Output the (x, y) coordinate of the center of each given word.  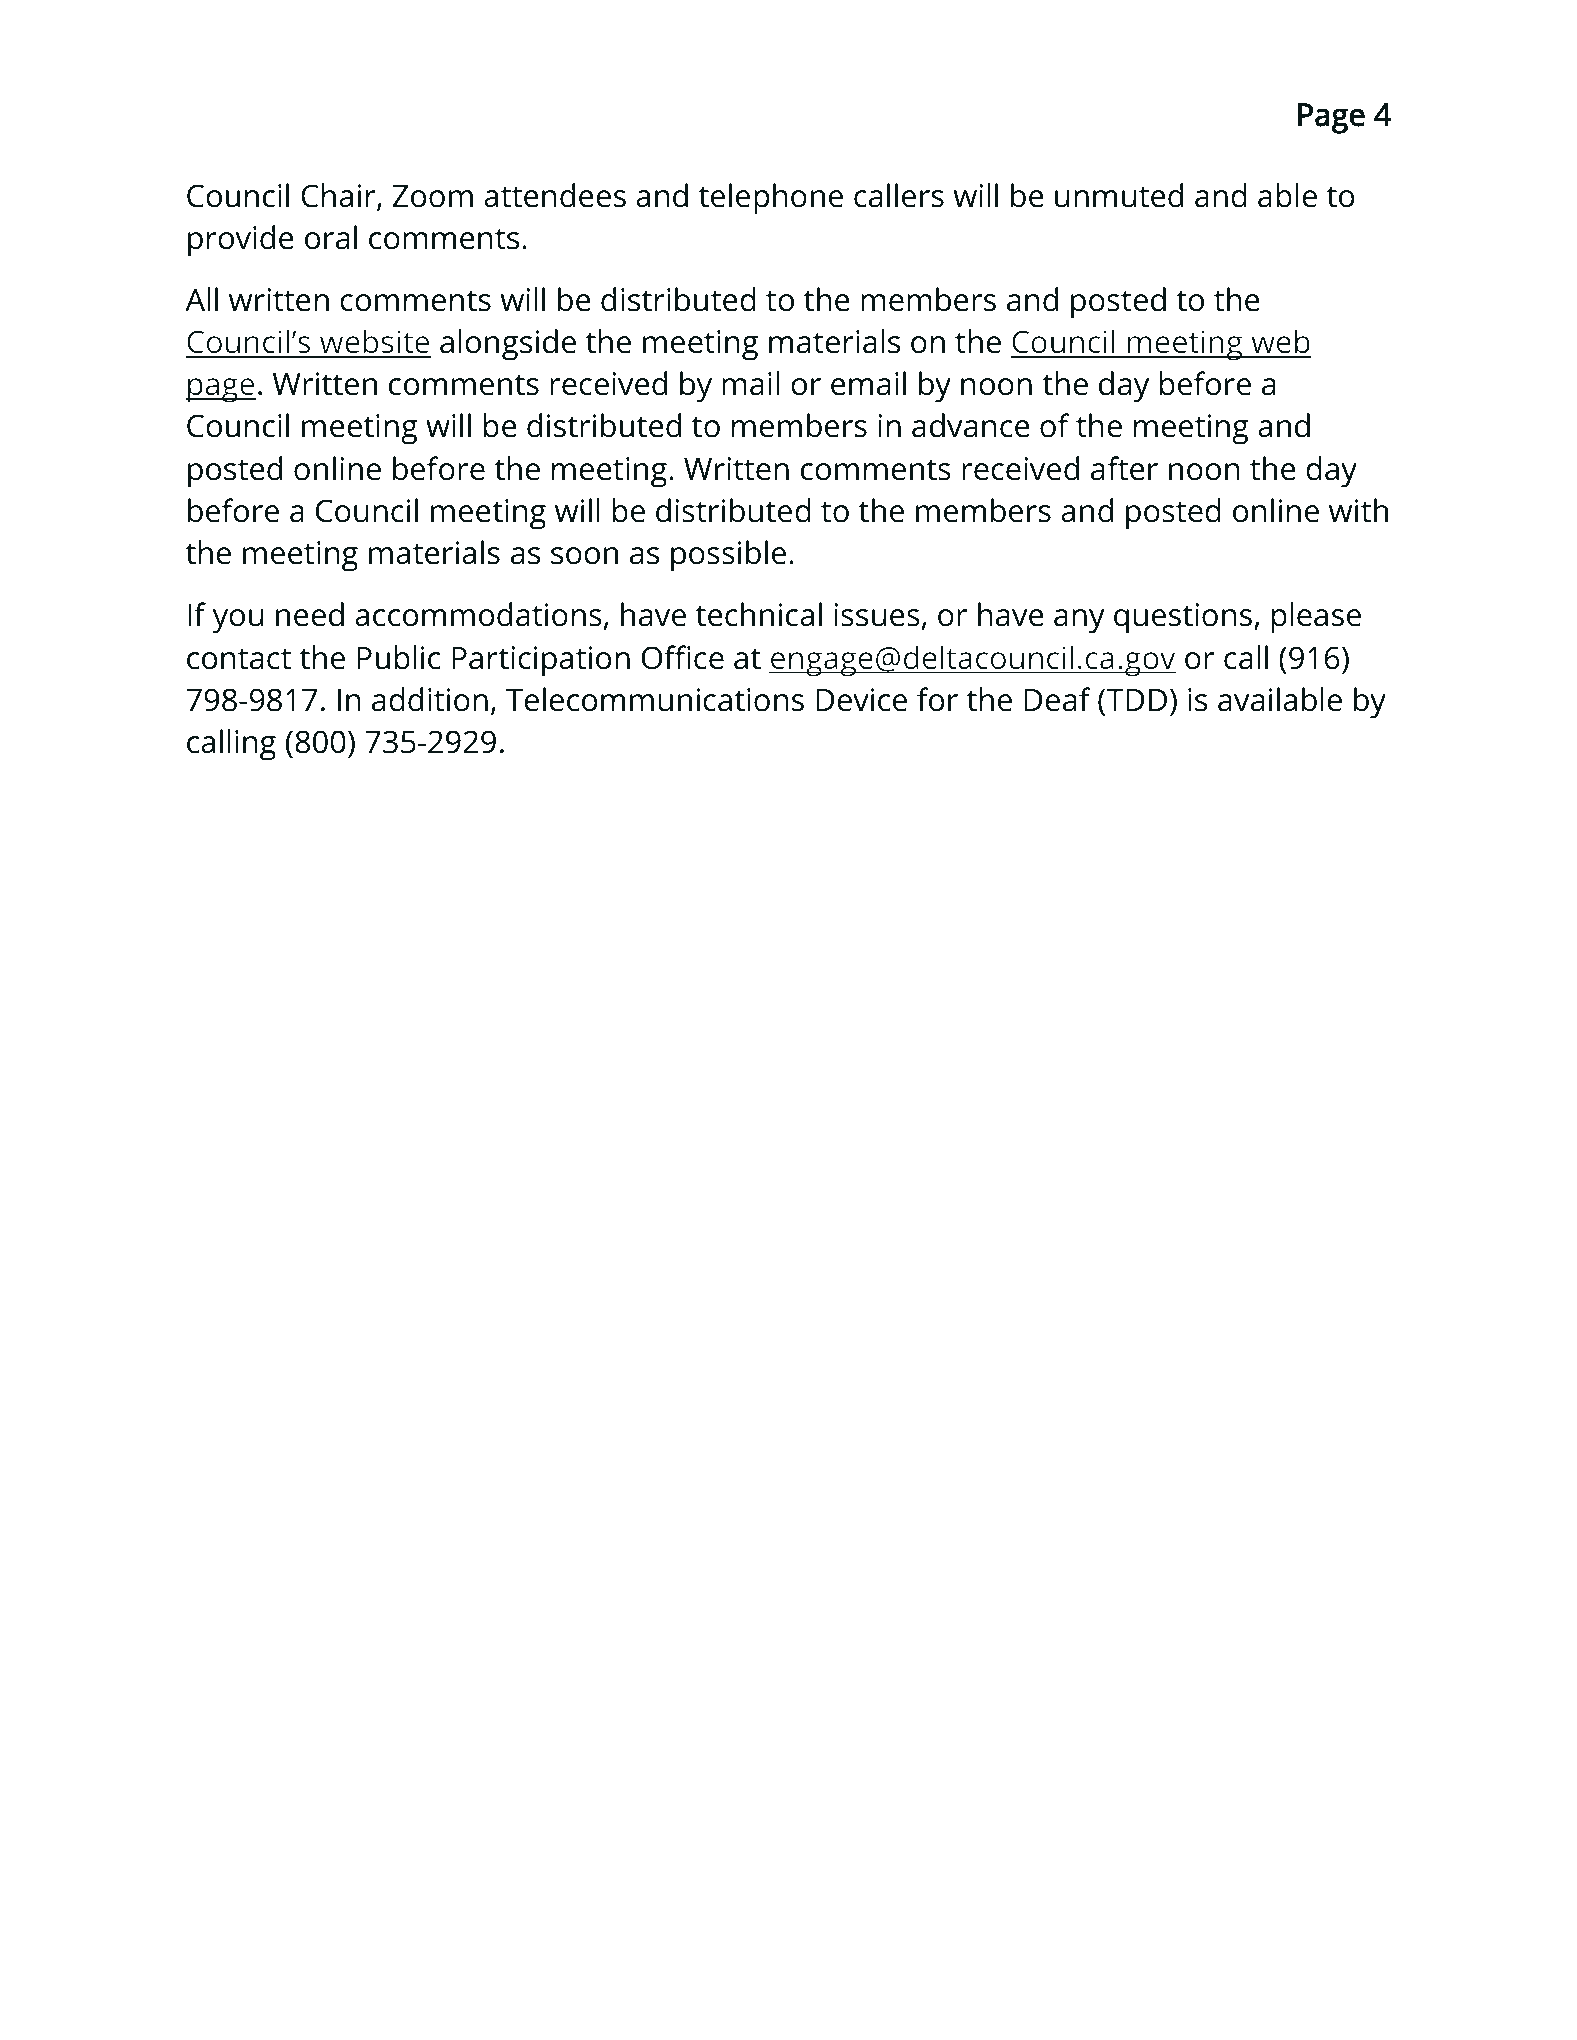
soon (584, 556)
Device (861, 700)
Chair (339, 196)
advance (971, 425)
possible (728, 556)
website (374, 343)
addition (430, 699)
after (1124, 468)
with (1358, 510)
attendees (555, 195)
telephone (771, 199)
